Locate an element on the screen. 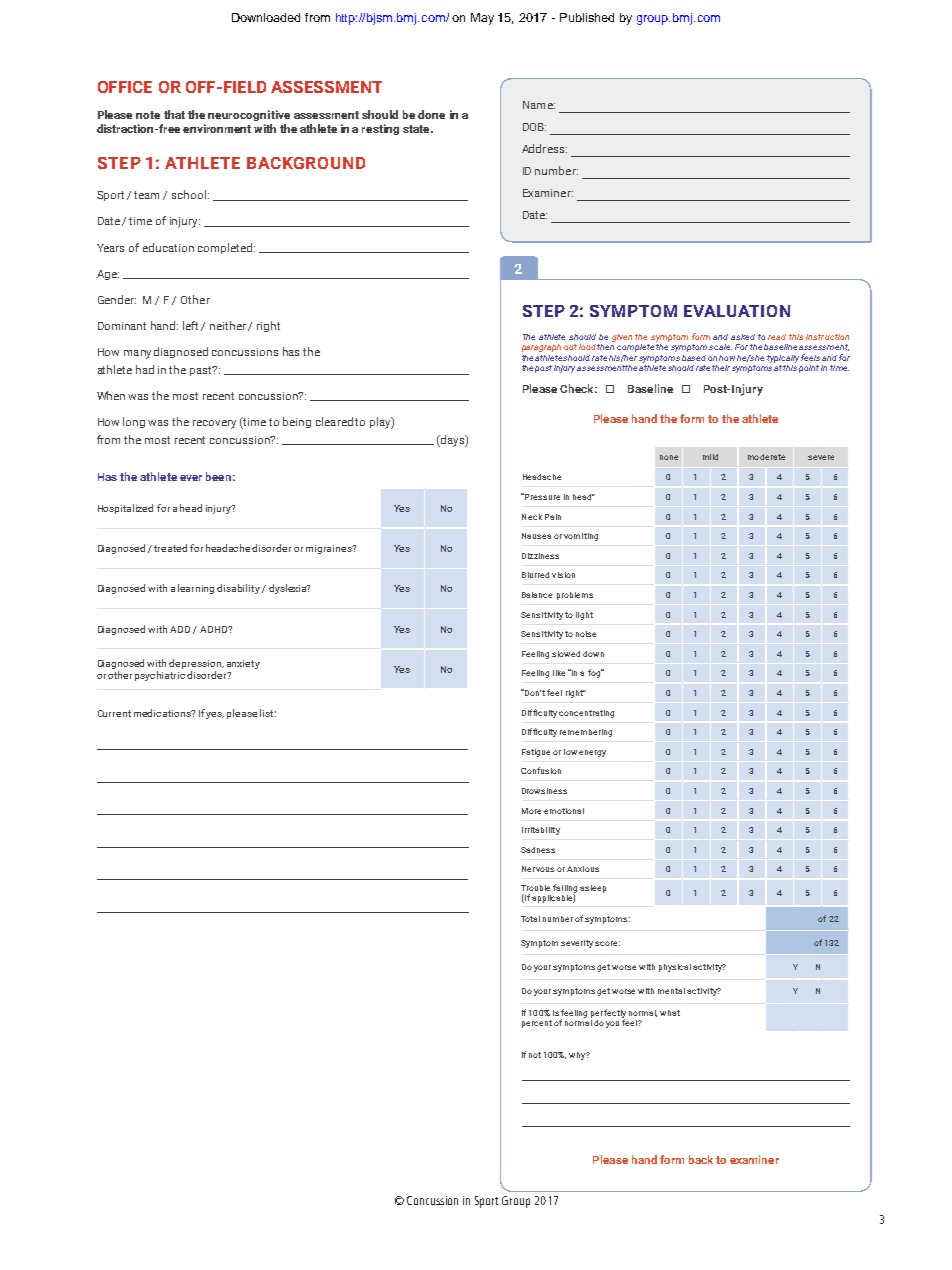 Image resolution: width=952 pixels, height=1270 pixels. medications is located at coordinates (163, 713).
